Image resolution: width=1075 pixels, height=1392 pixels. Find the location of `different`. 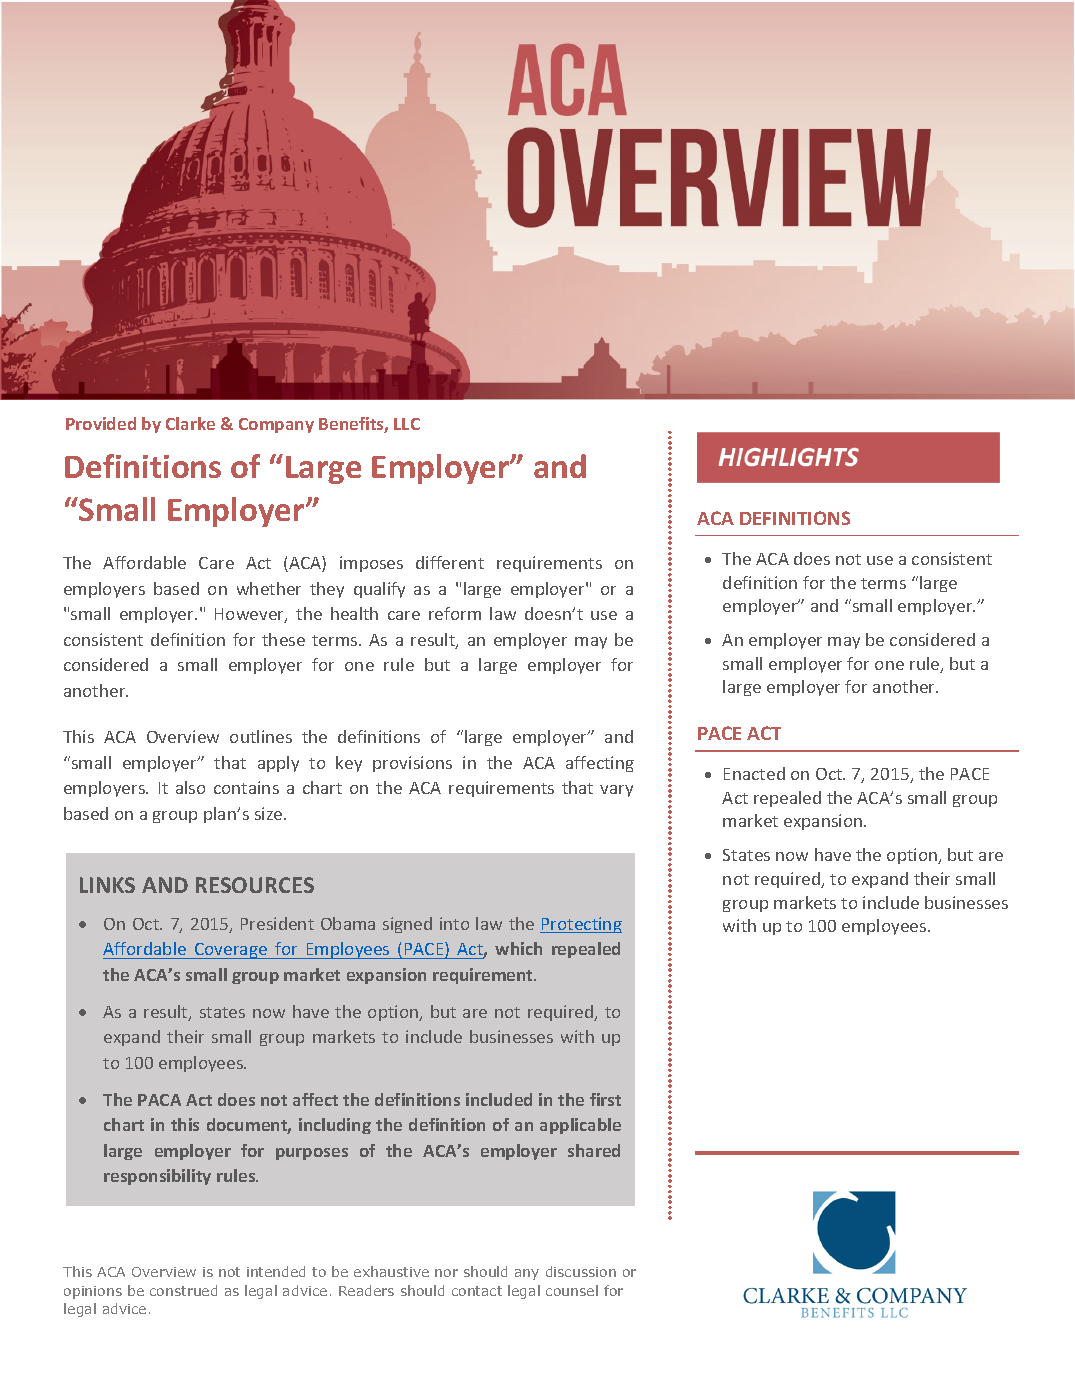

different is located at coordinates (450, 562).
